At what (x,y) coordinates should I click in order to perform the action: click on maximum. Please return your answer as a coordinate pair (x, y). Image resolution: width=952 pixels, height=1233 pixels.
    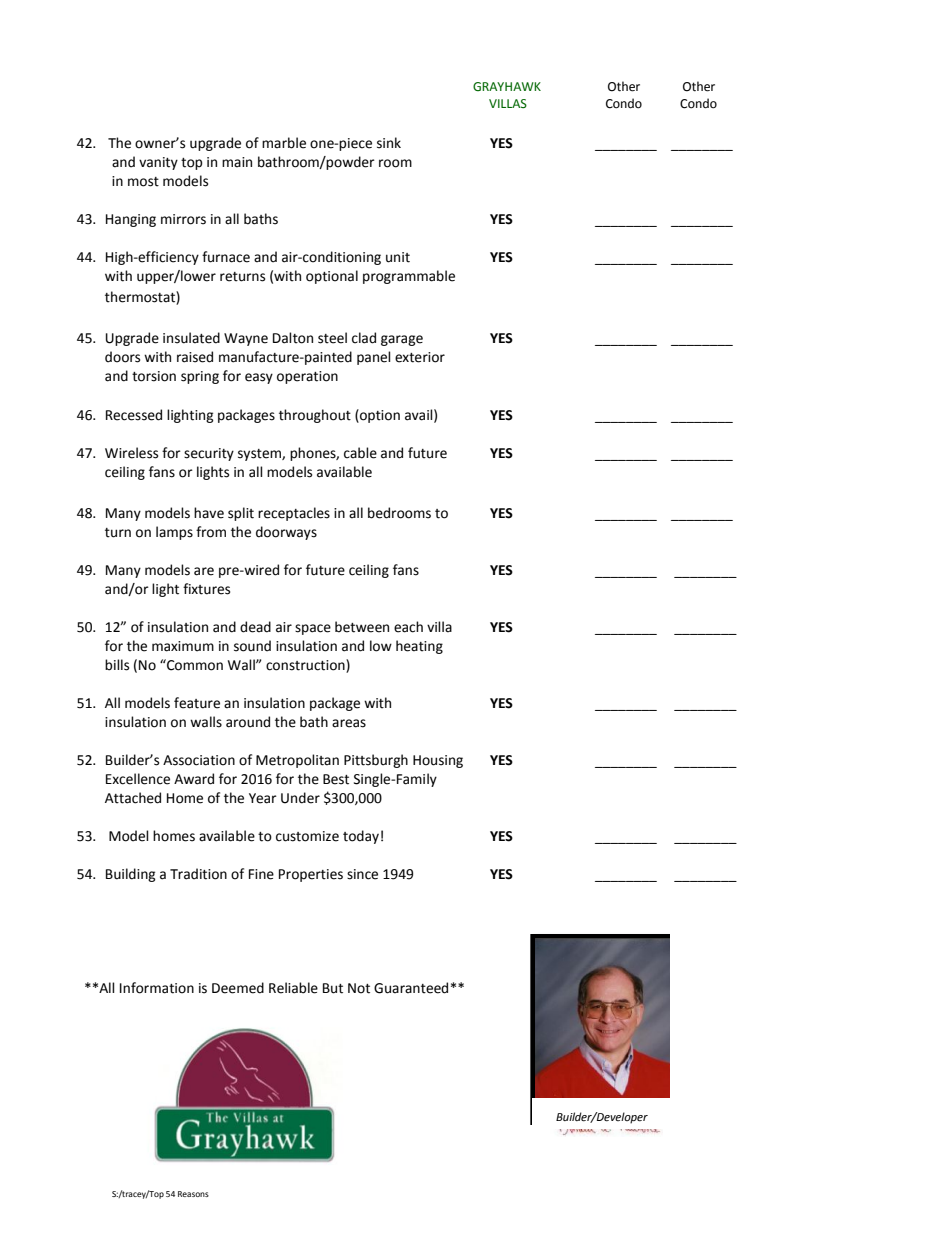
    Looking at the image, I should click on (183, 646).
